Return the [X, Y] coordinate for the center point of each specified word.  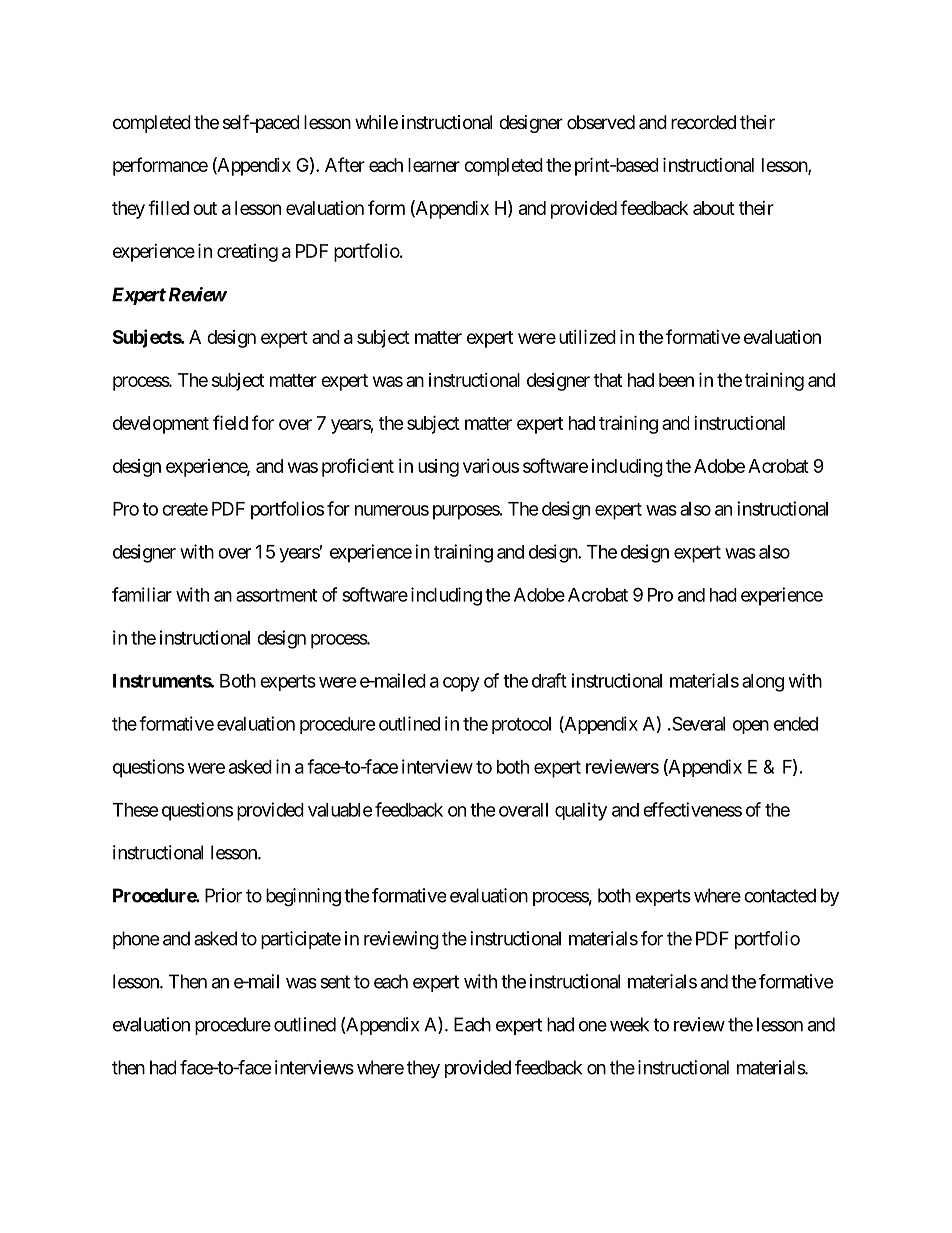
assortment [276, 595]
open [751, 727]
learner [434, 165]
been [676, 380]
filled [168, 207]
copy [461, 684]
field [230, 422]
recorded [703, 122]
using [438, 468]
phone [136, 940]
